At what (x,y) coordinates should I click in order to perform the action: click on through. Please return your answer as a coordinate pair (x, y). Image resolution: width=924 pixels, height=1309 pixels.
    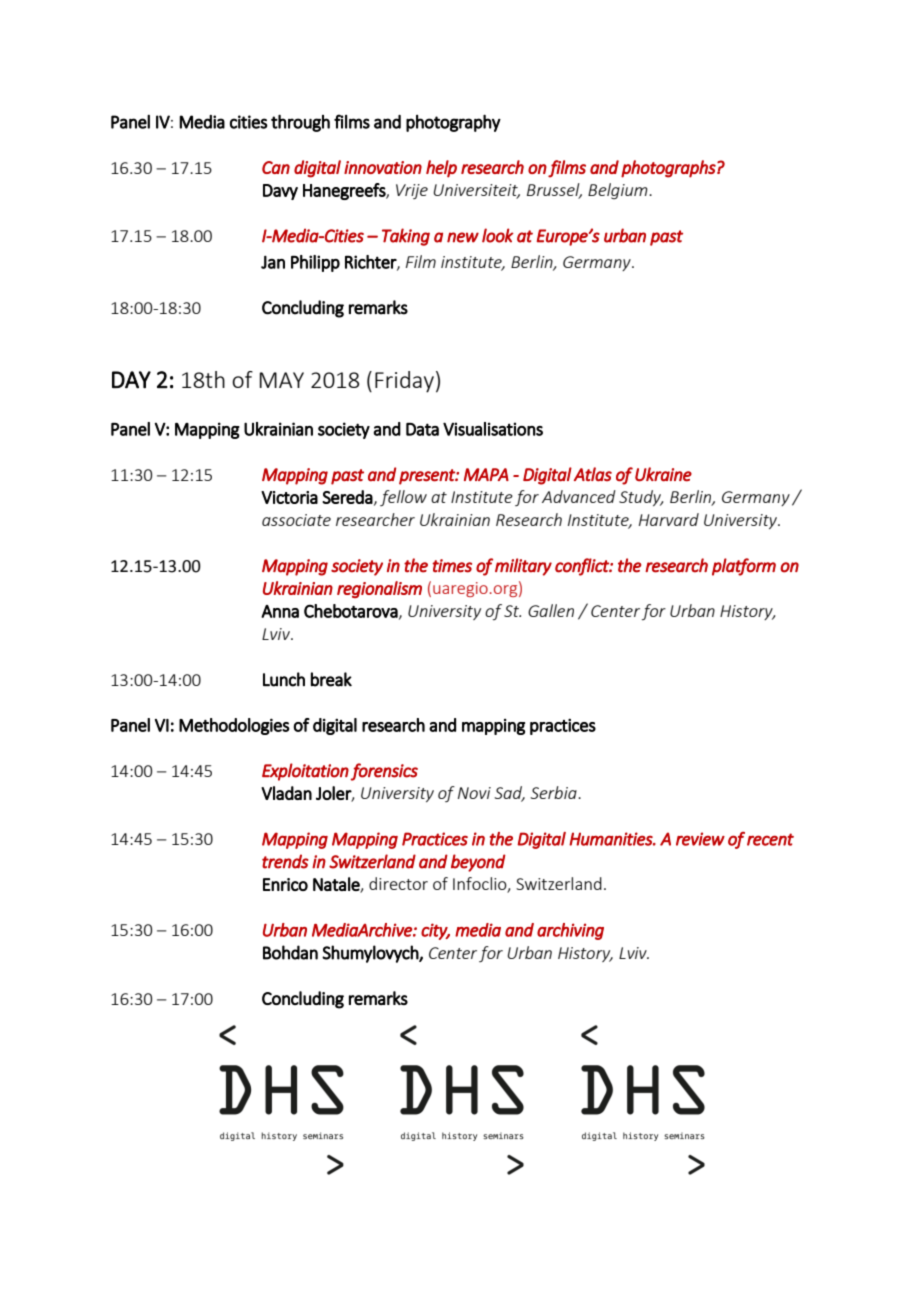
    Looking at the image, I should click on (300, 123).
